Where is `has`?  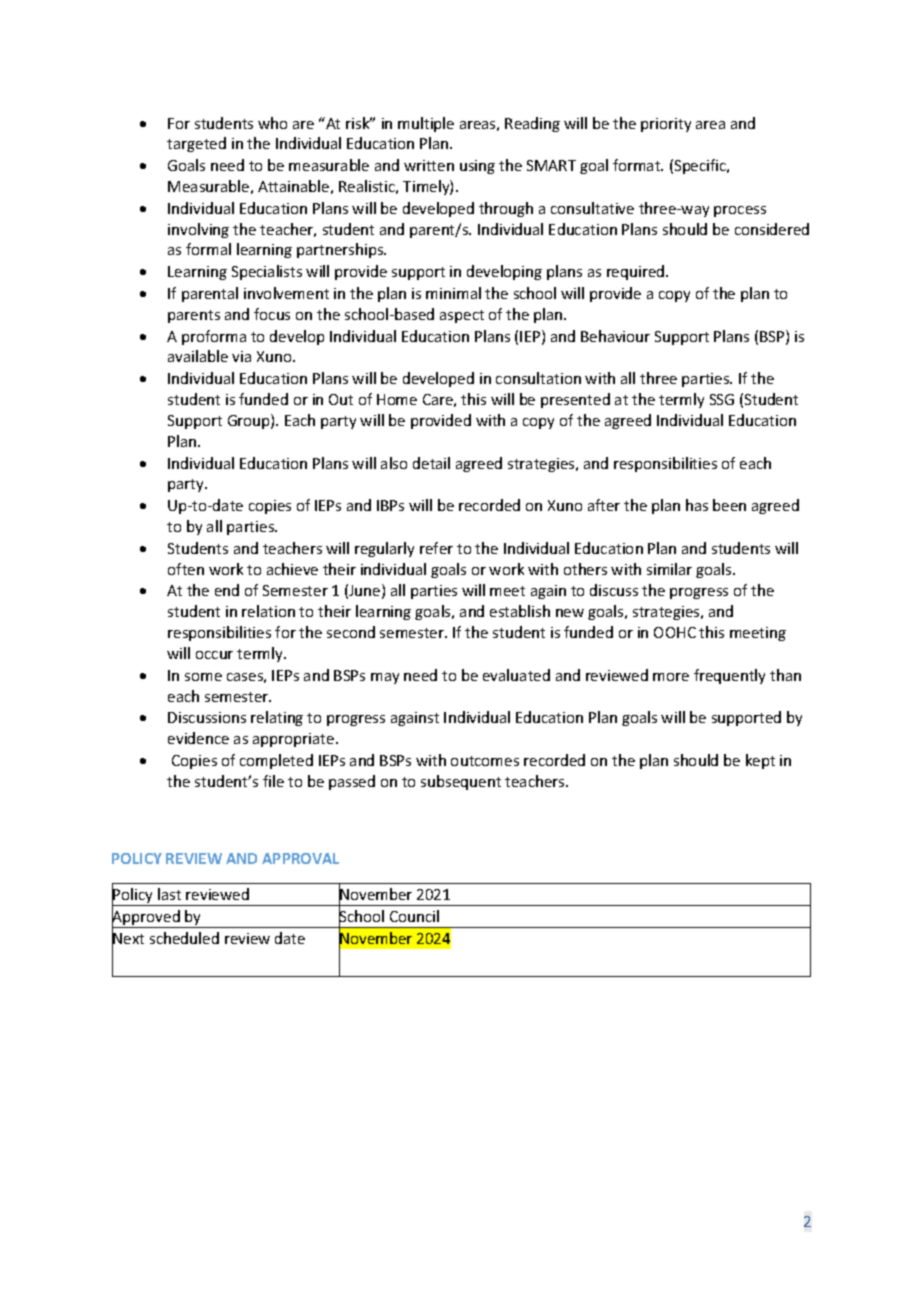
has is located at coordinates (697, 505).
